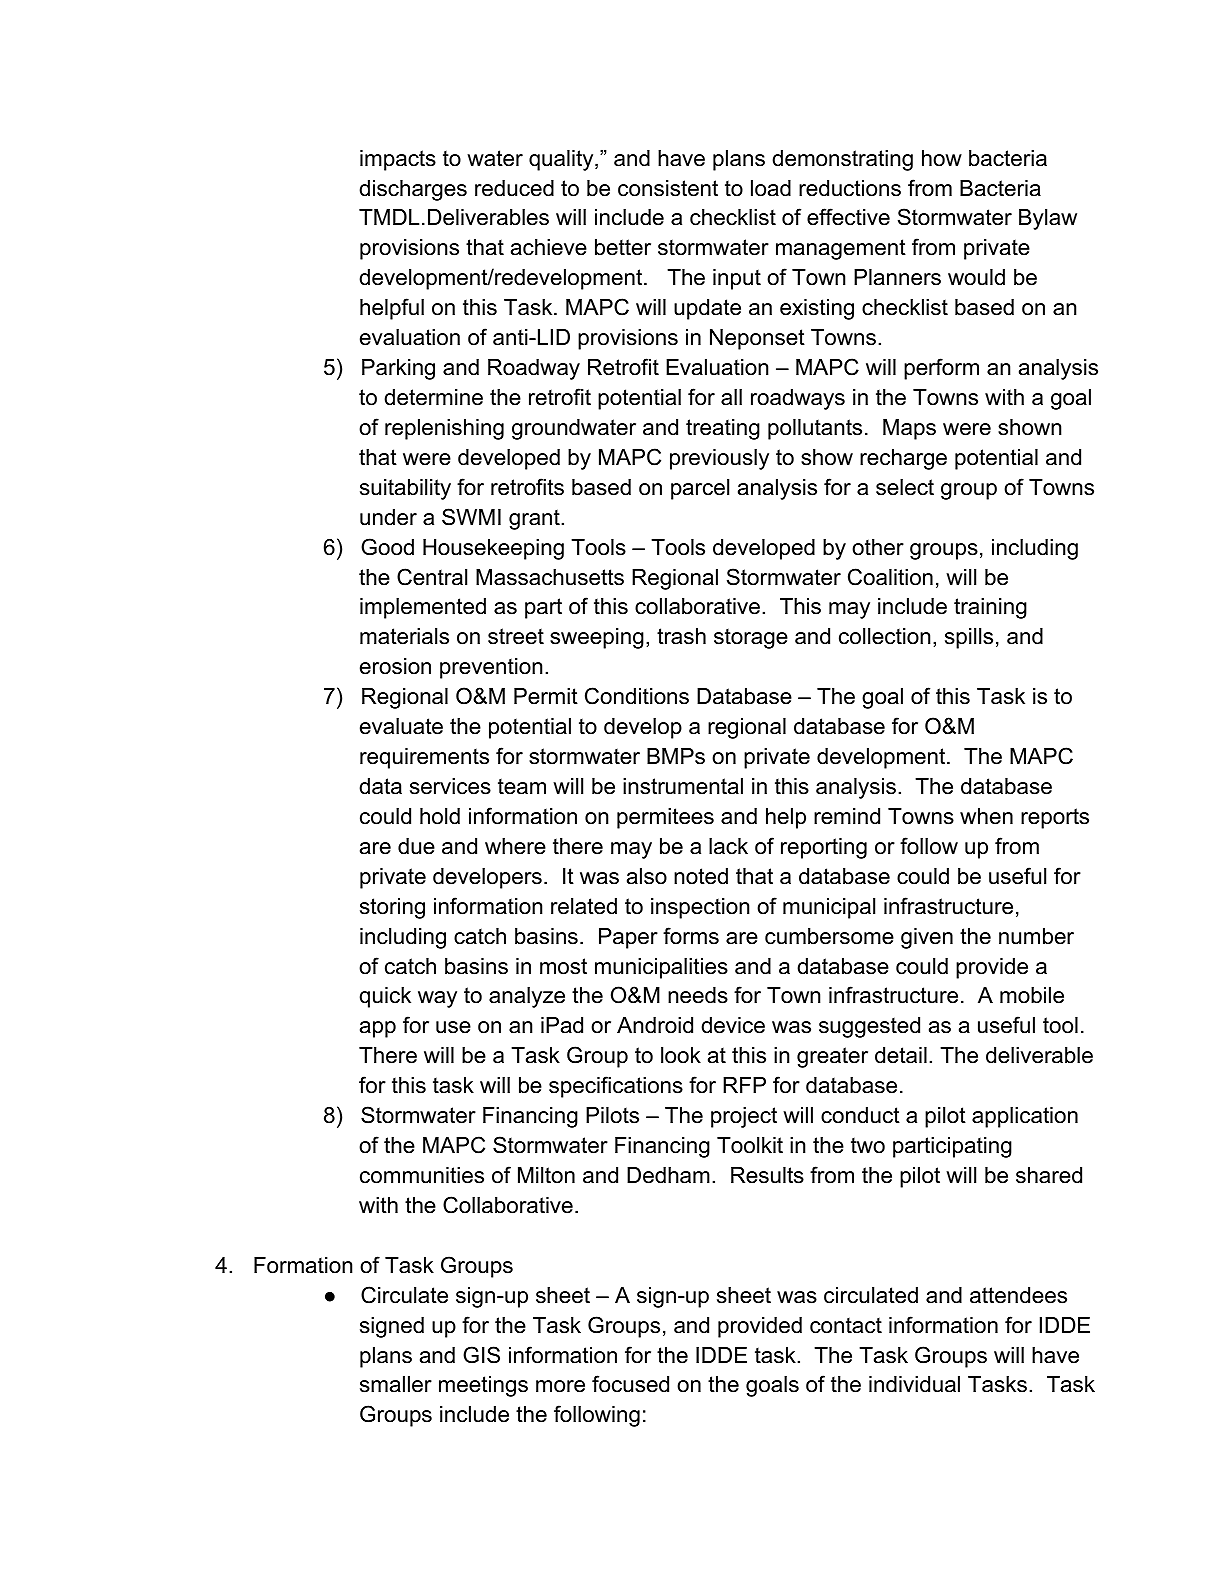  Describe the element at coordinates (771, 188) in the screenshot. I see `load` at that location.
